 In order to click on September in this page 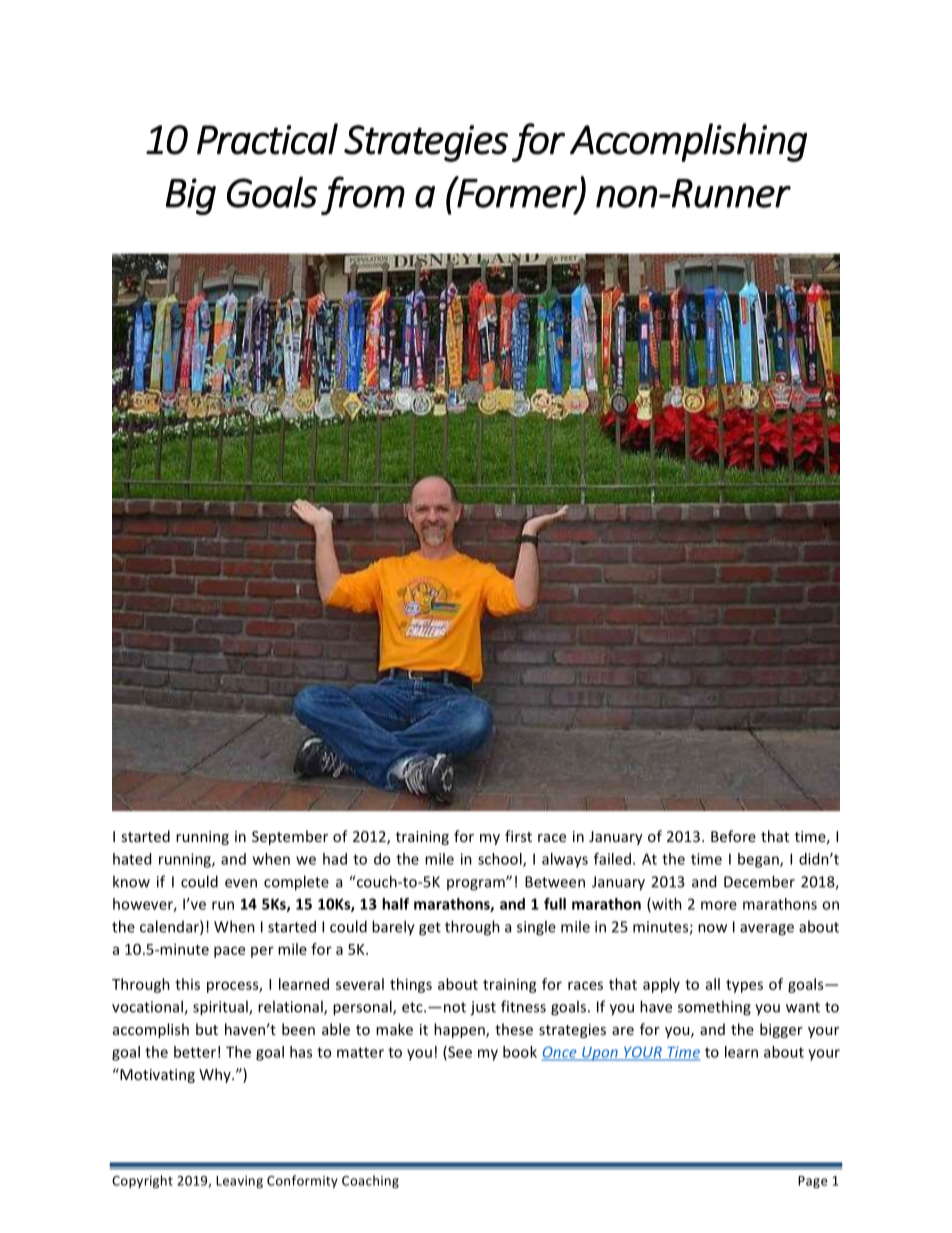, I will do `click(290, 837)`.
